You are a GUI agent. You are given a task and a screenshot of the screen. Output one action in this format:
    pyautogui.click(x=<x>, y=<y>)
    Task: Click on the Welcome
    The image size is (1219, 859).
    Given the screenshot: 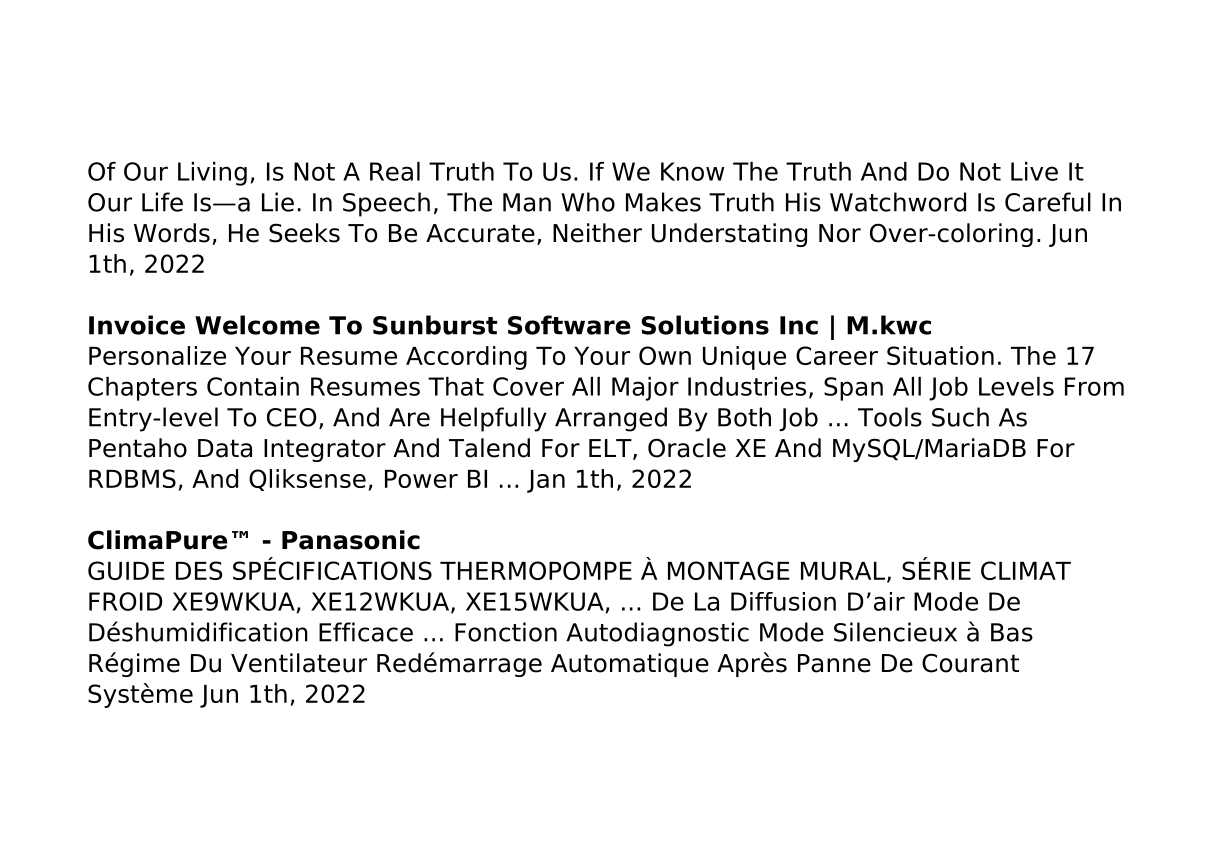 What is the action you would take?
    pyautogui.click(x=257, y=325)
